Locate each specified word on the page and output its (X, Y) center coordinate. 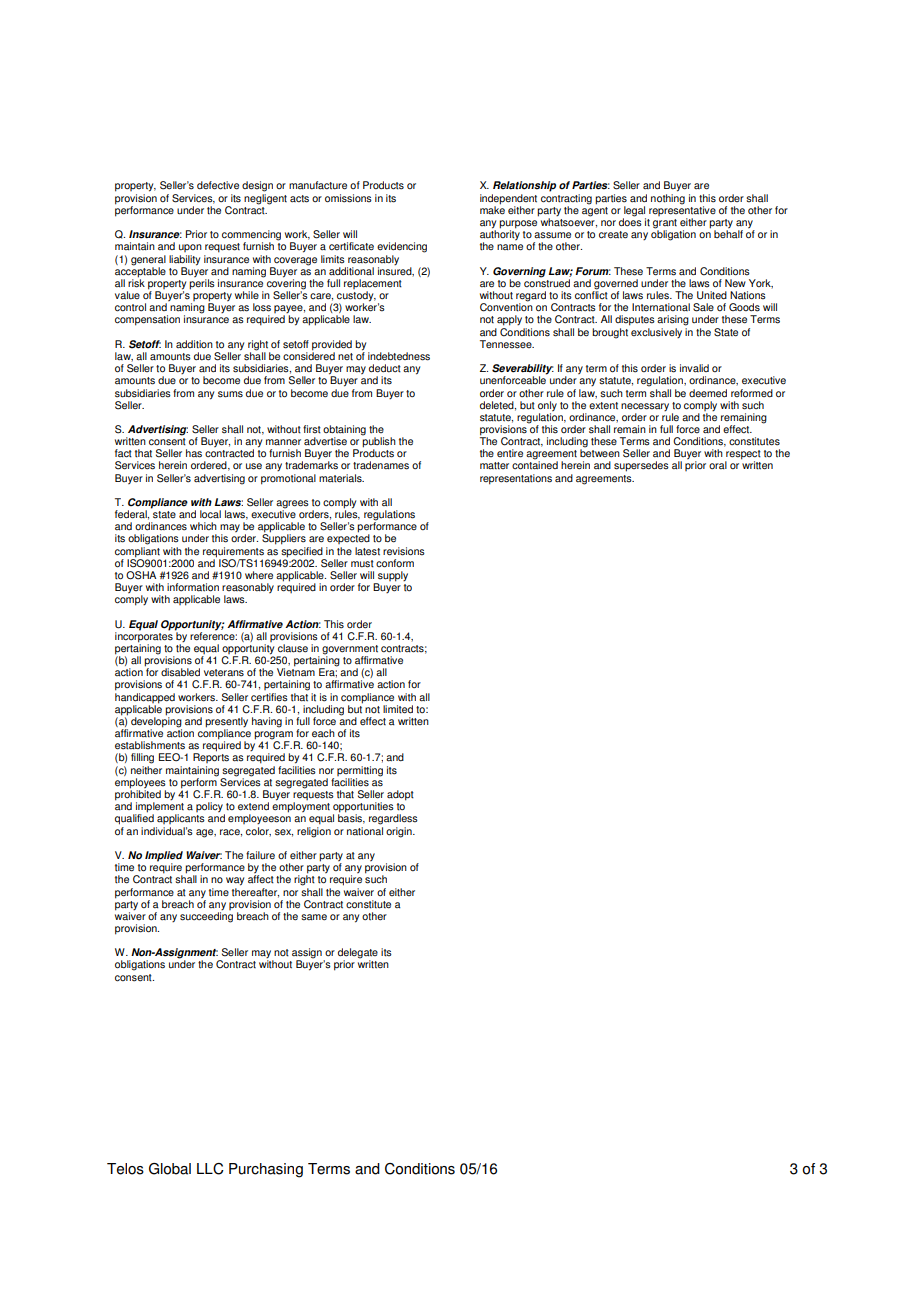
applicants (181, 819)
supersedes (641, 466)
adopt (400, 795)
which (203, 526)
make (492, 209)
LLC (210, 1169)
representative (682, 211)
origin (400, 832)
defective (218, 185)
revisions (404, 551)
